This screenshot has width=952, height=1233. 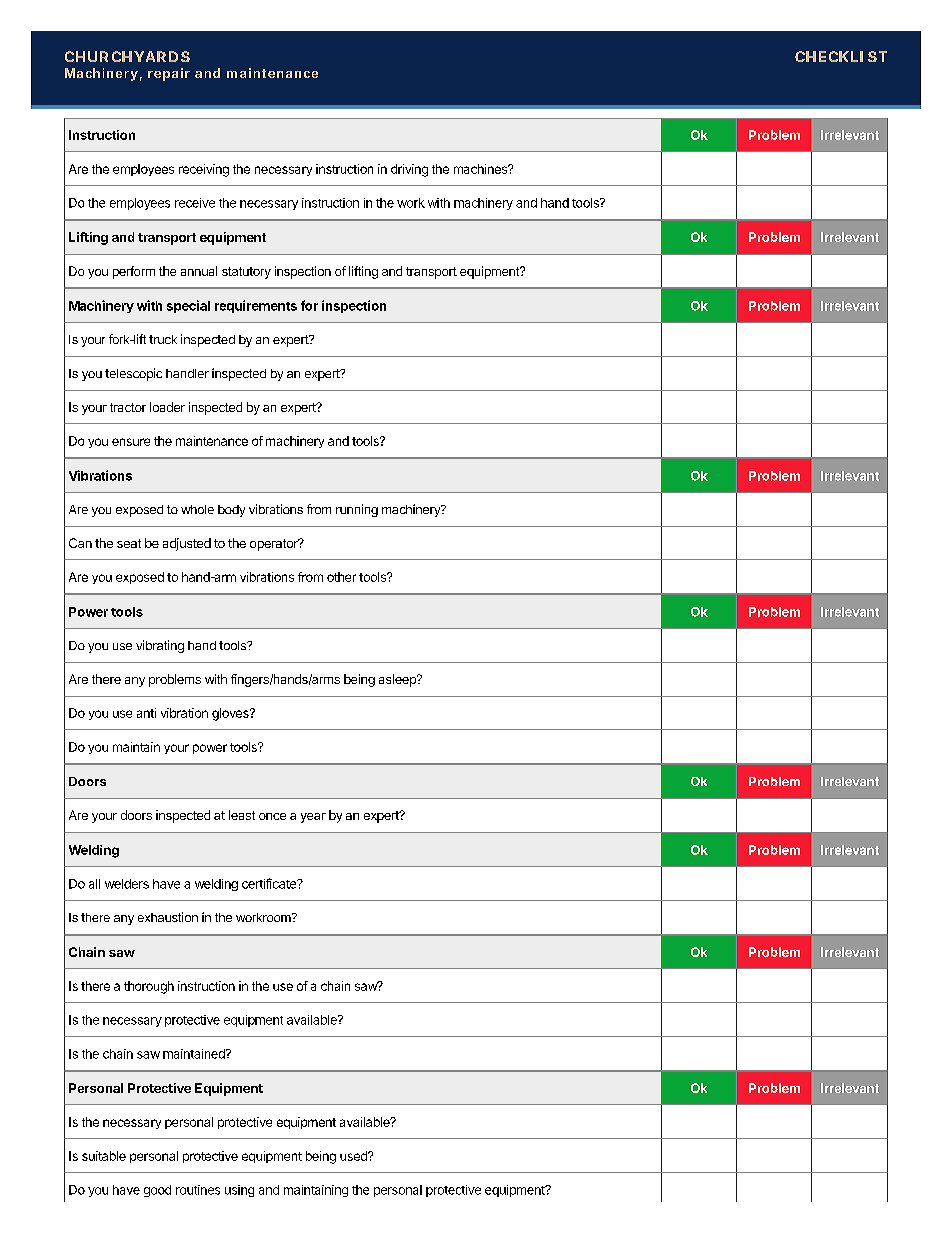 What do you see at coordinates (341, 577) in the screenshot?
I see `other` at bounding box center [341, 577].
